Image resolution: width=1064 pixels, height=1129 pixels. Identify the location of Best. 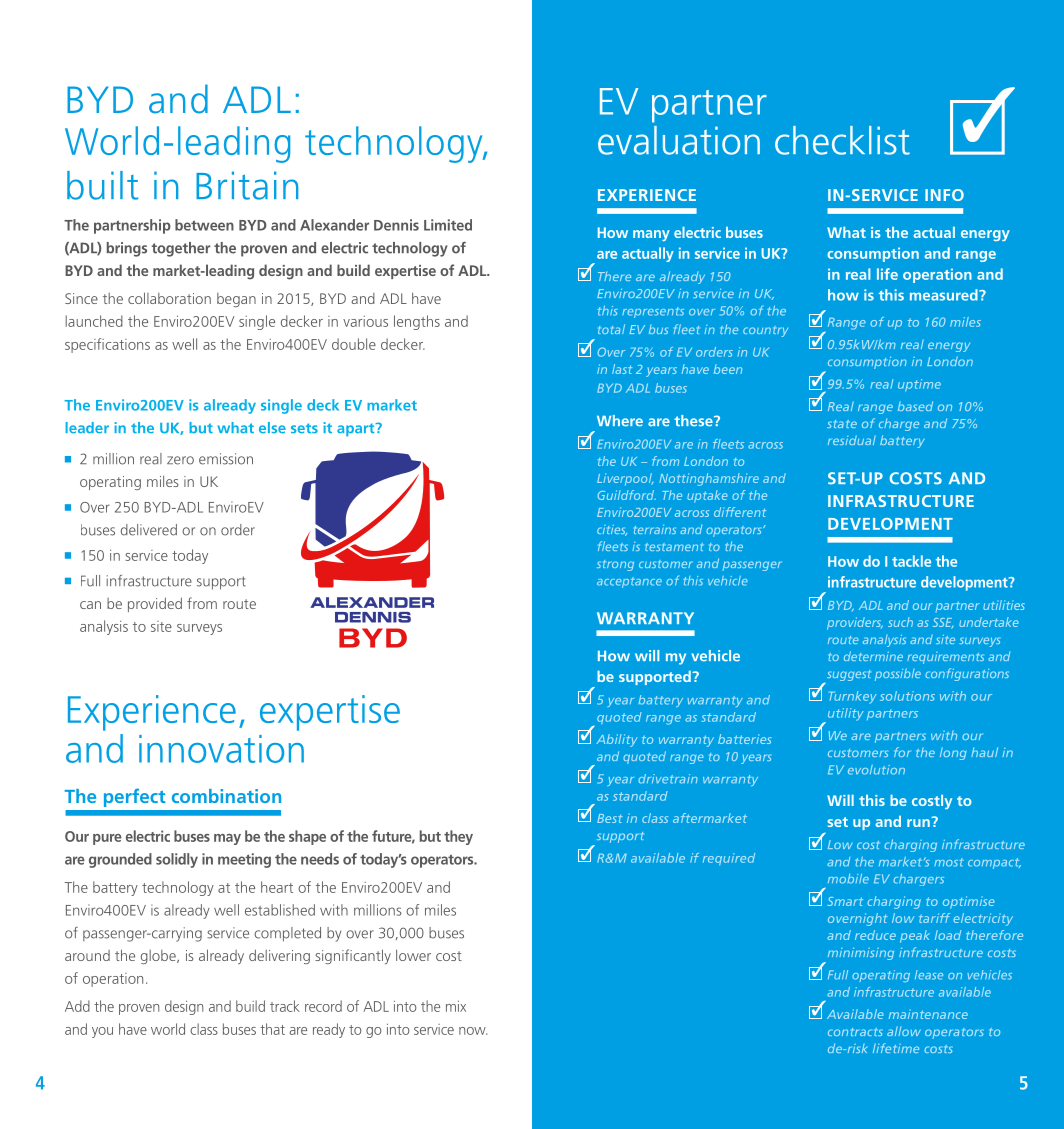
(610, 818).
